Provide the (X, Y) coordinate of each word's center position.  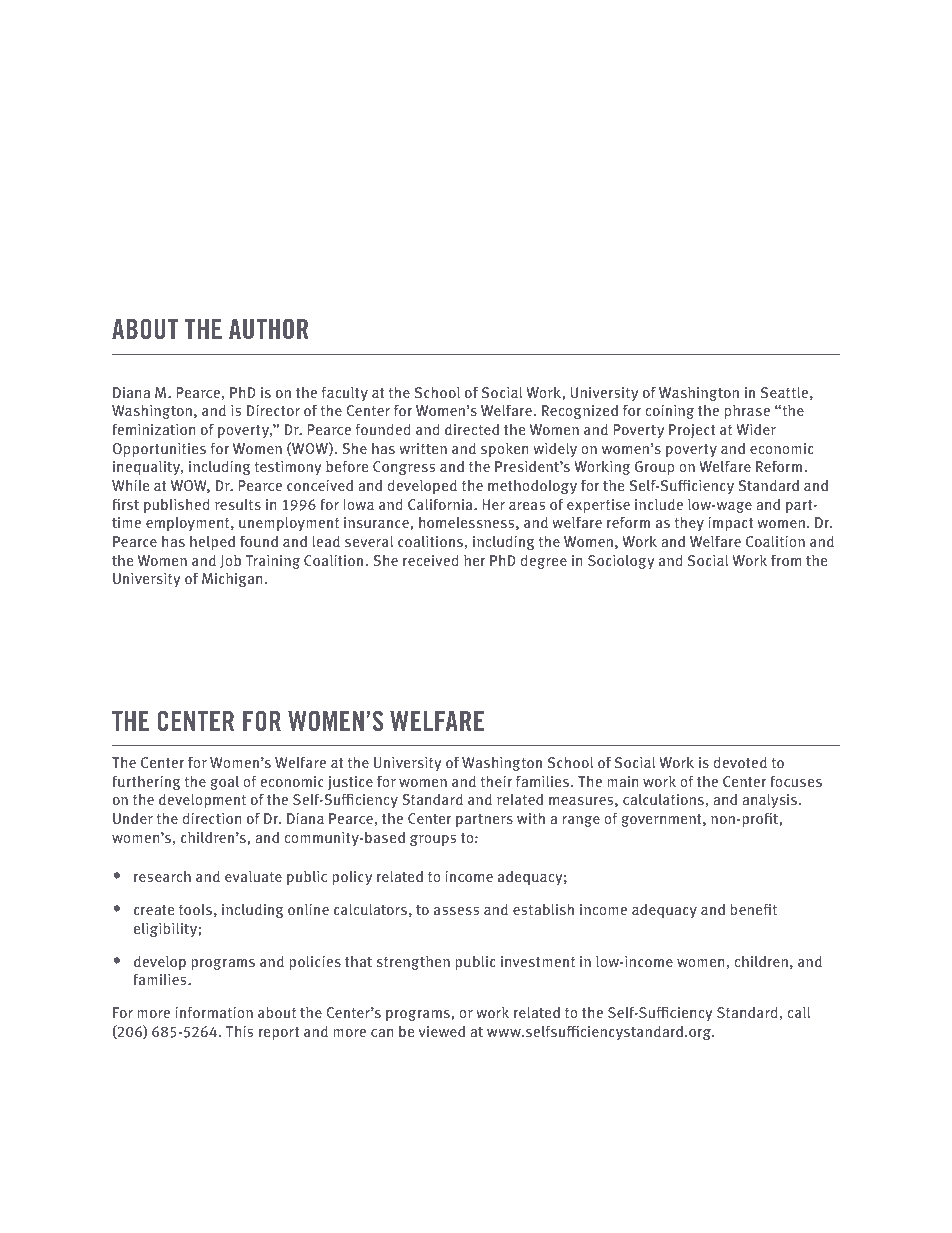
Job (230, 561)
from (786, 560)
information (214, 1012)
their (496, 781)
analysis (771, 800)
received (431, 560)
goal (224, 782)
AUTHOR (268, 328)
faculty (345, 393)
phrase (747, 411)
